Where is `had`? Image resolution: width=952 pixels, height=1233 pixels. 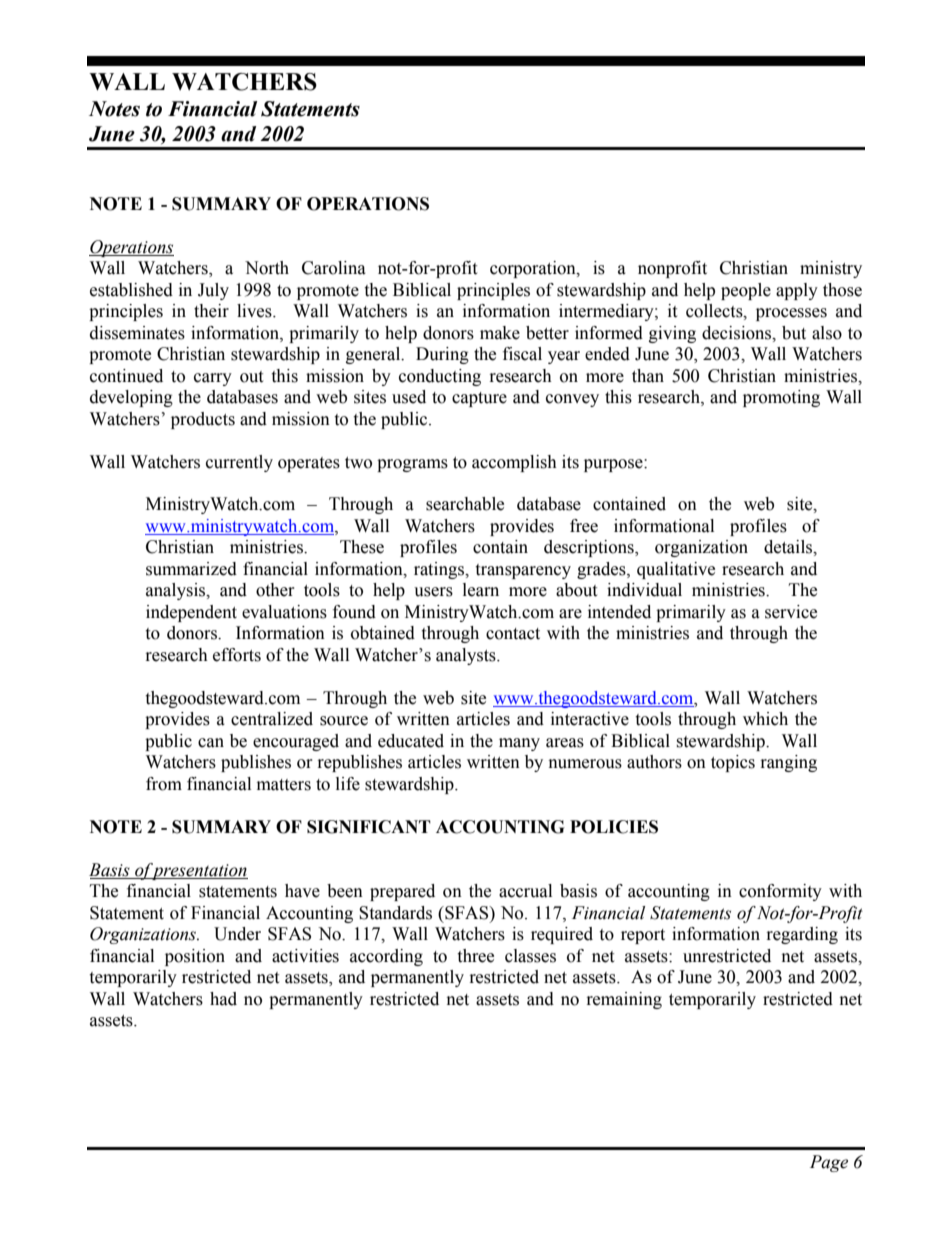 had is located at coordinates (223, 999).
